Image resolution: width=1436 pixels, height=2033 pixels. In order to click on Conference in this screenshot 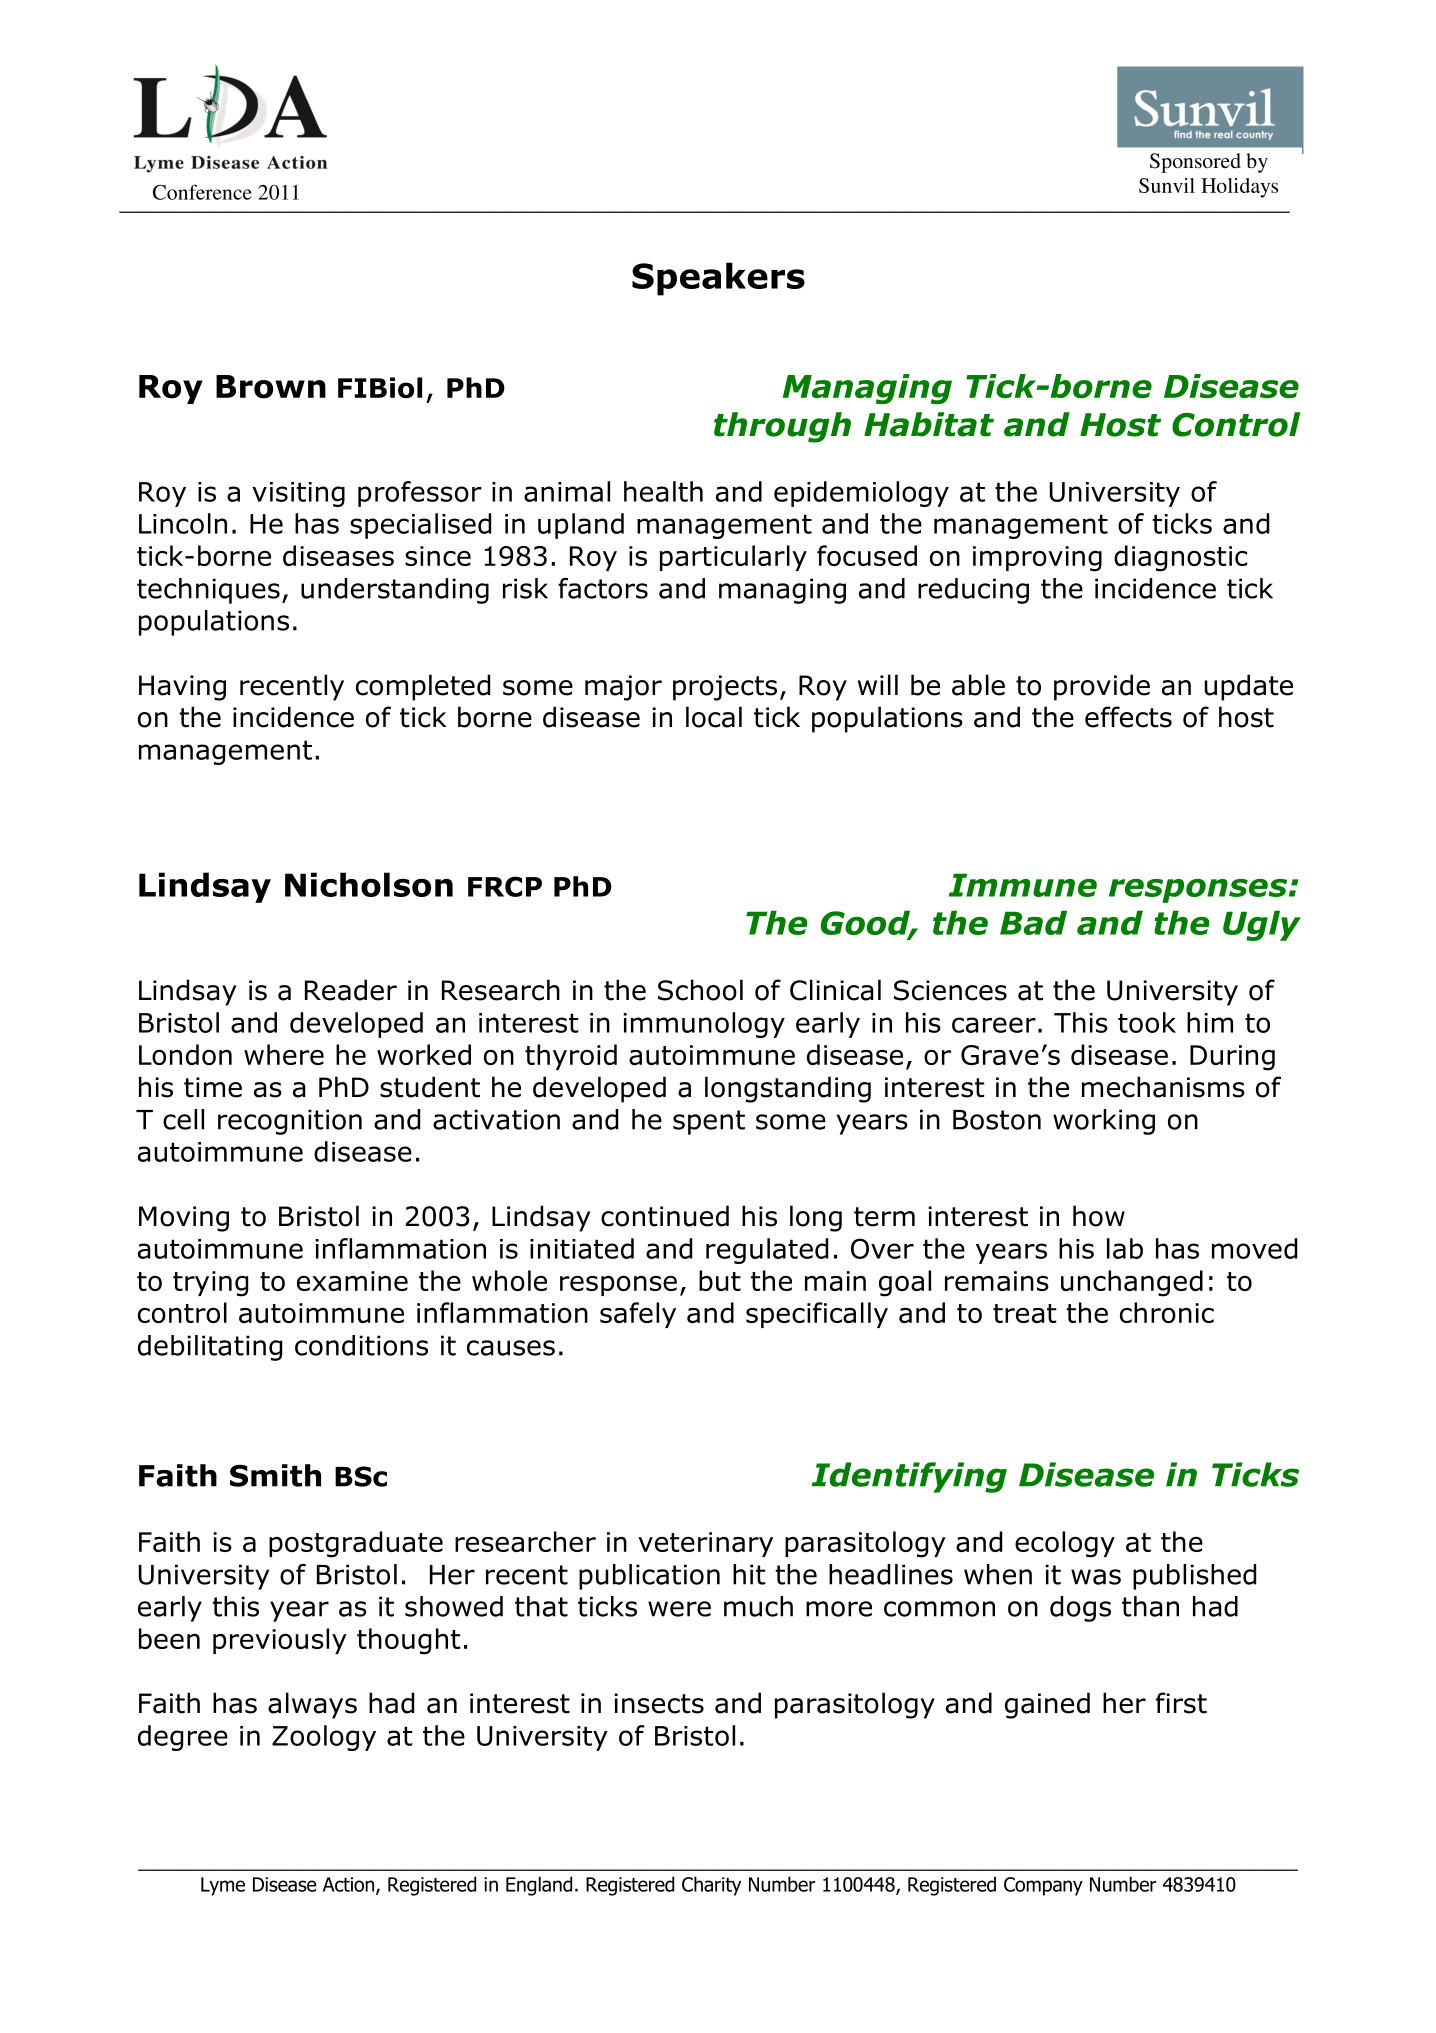, I will do `click(202, 192)`.
